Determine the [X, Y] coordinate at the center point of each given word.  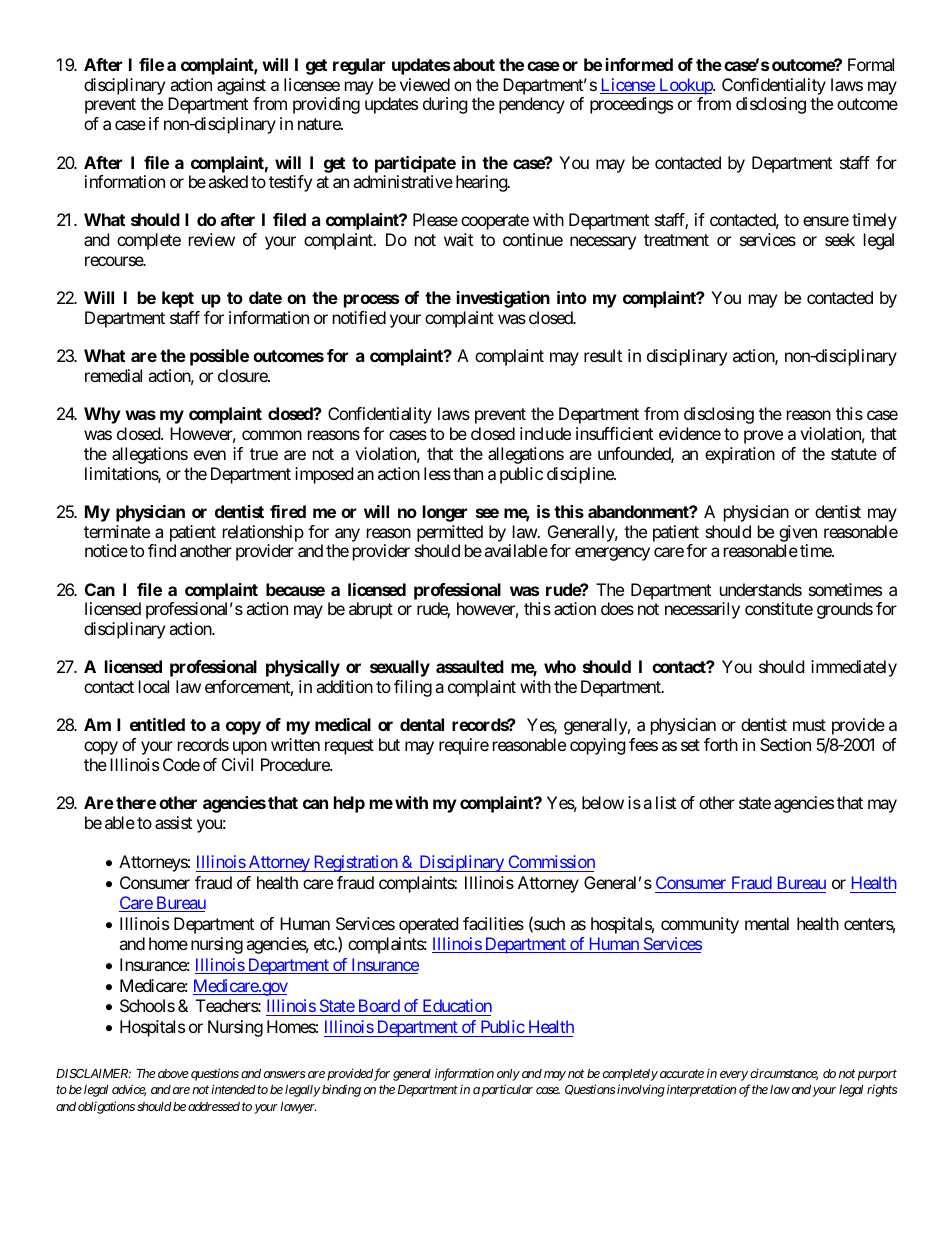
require [464, 746]
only [508, 1075]
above [173, 1073]
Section [785, 744]
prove [763, 437]
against [241, 86]
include [545, 433]
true [264, 454]
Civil [237, 764]
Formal [871, 64]
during [445, 105]
